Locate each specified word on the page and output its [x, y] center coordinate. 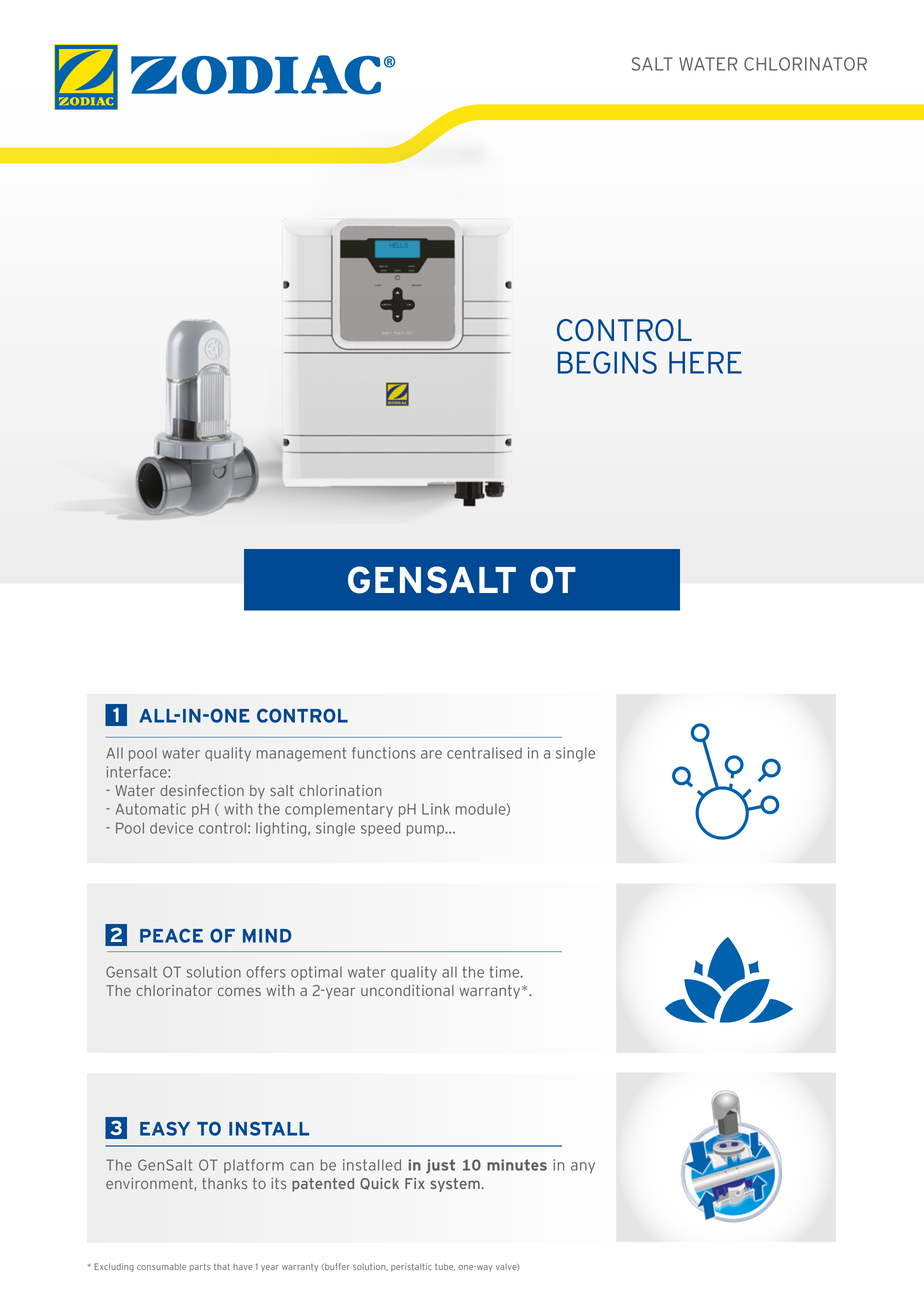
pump [426, 830]
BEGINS [607, 362]
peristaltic [411, 1267]
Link [436, 809]
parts [200, 1267]
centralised [484, 753]
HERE [705, 362]
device [171, 828]
